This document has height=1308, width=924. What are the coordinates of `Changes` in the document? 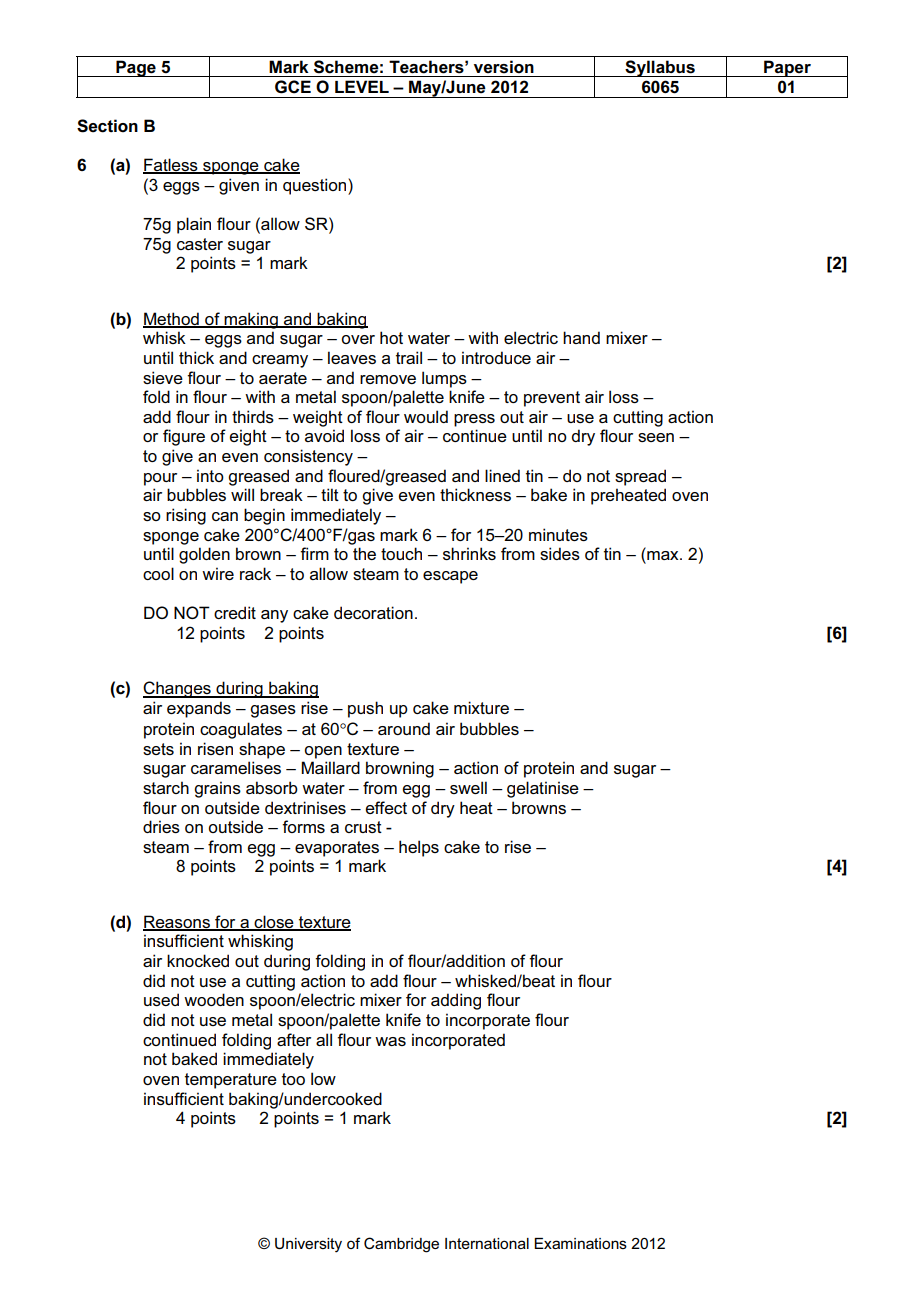 It's located at (178, 689).
